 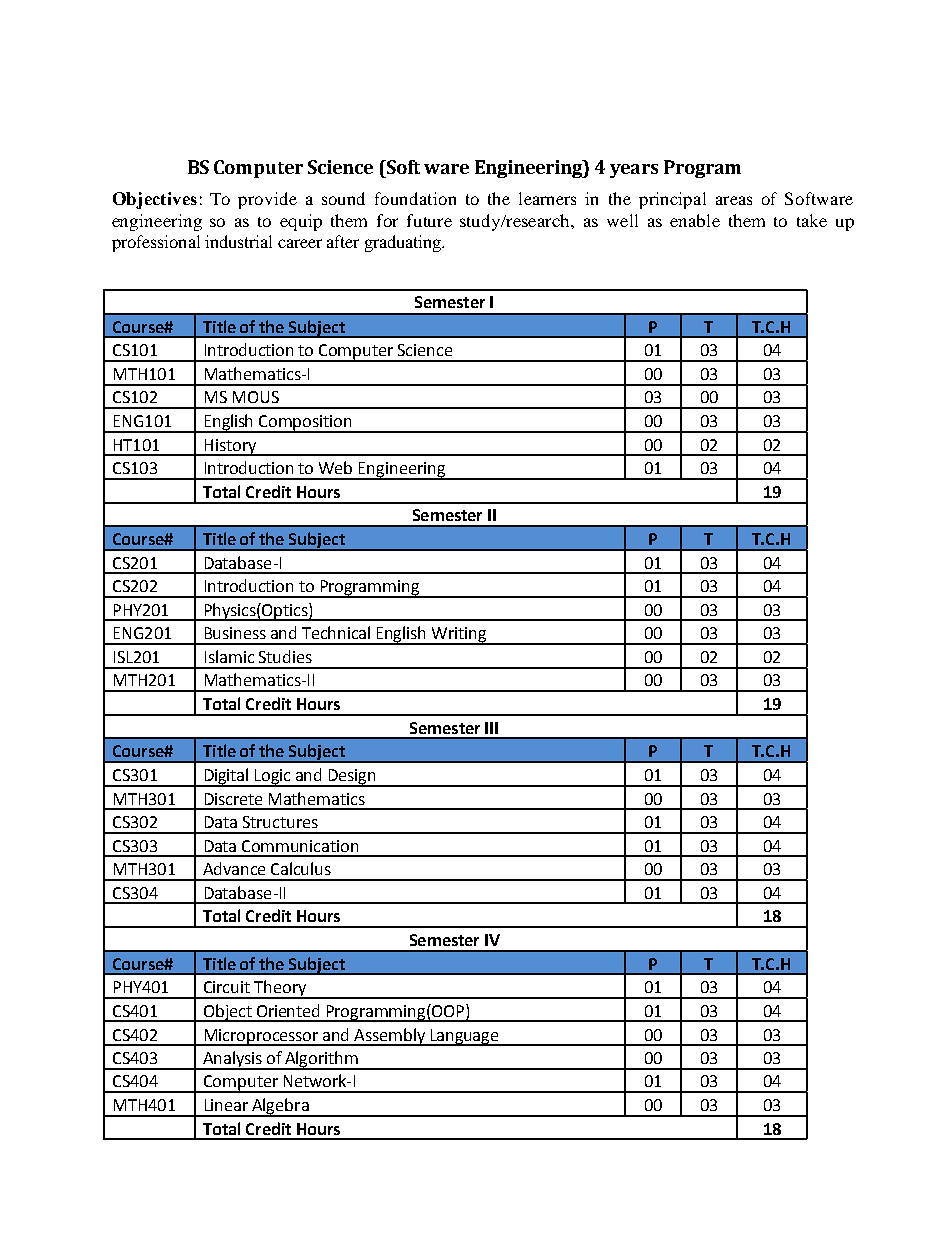 What do you see at coordinates (464, 1037) in the screenshot?
I see `Language` at bounding box center [464, 1037].
